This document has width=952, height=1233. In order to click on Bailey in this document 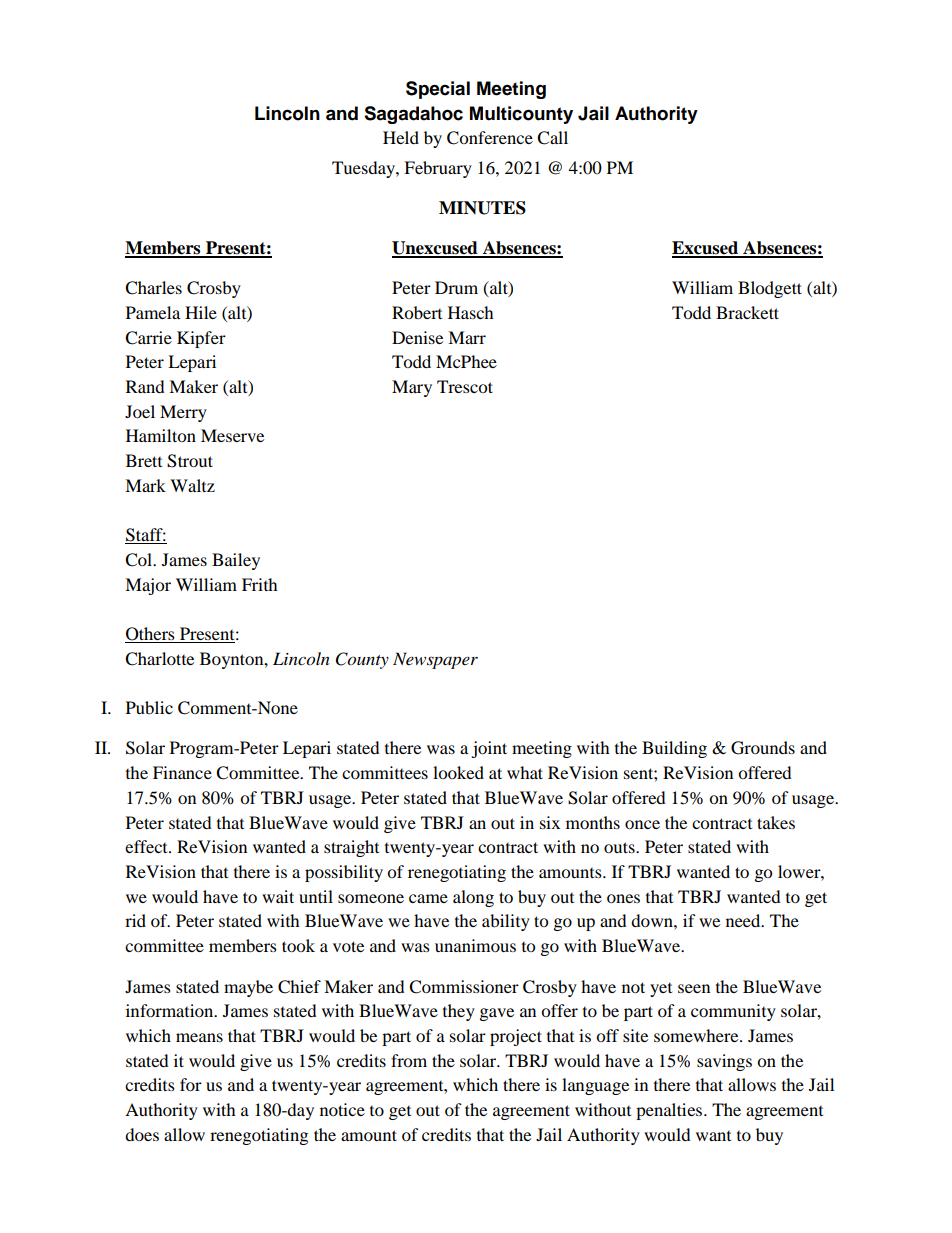, I will do `click(236, 561)`.
